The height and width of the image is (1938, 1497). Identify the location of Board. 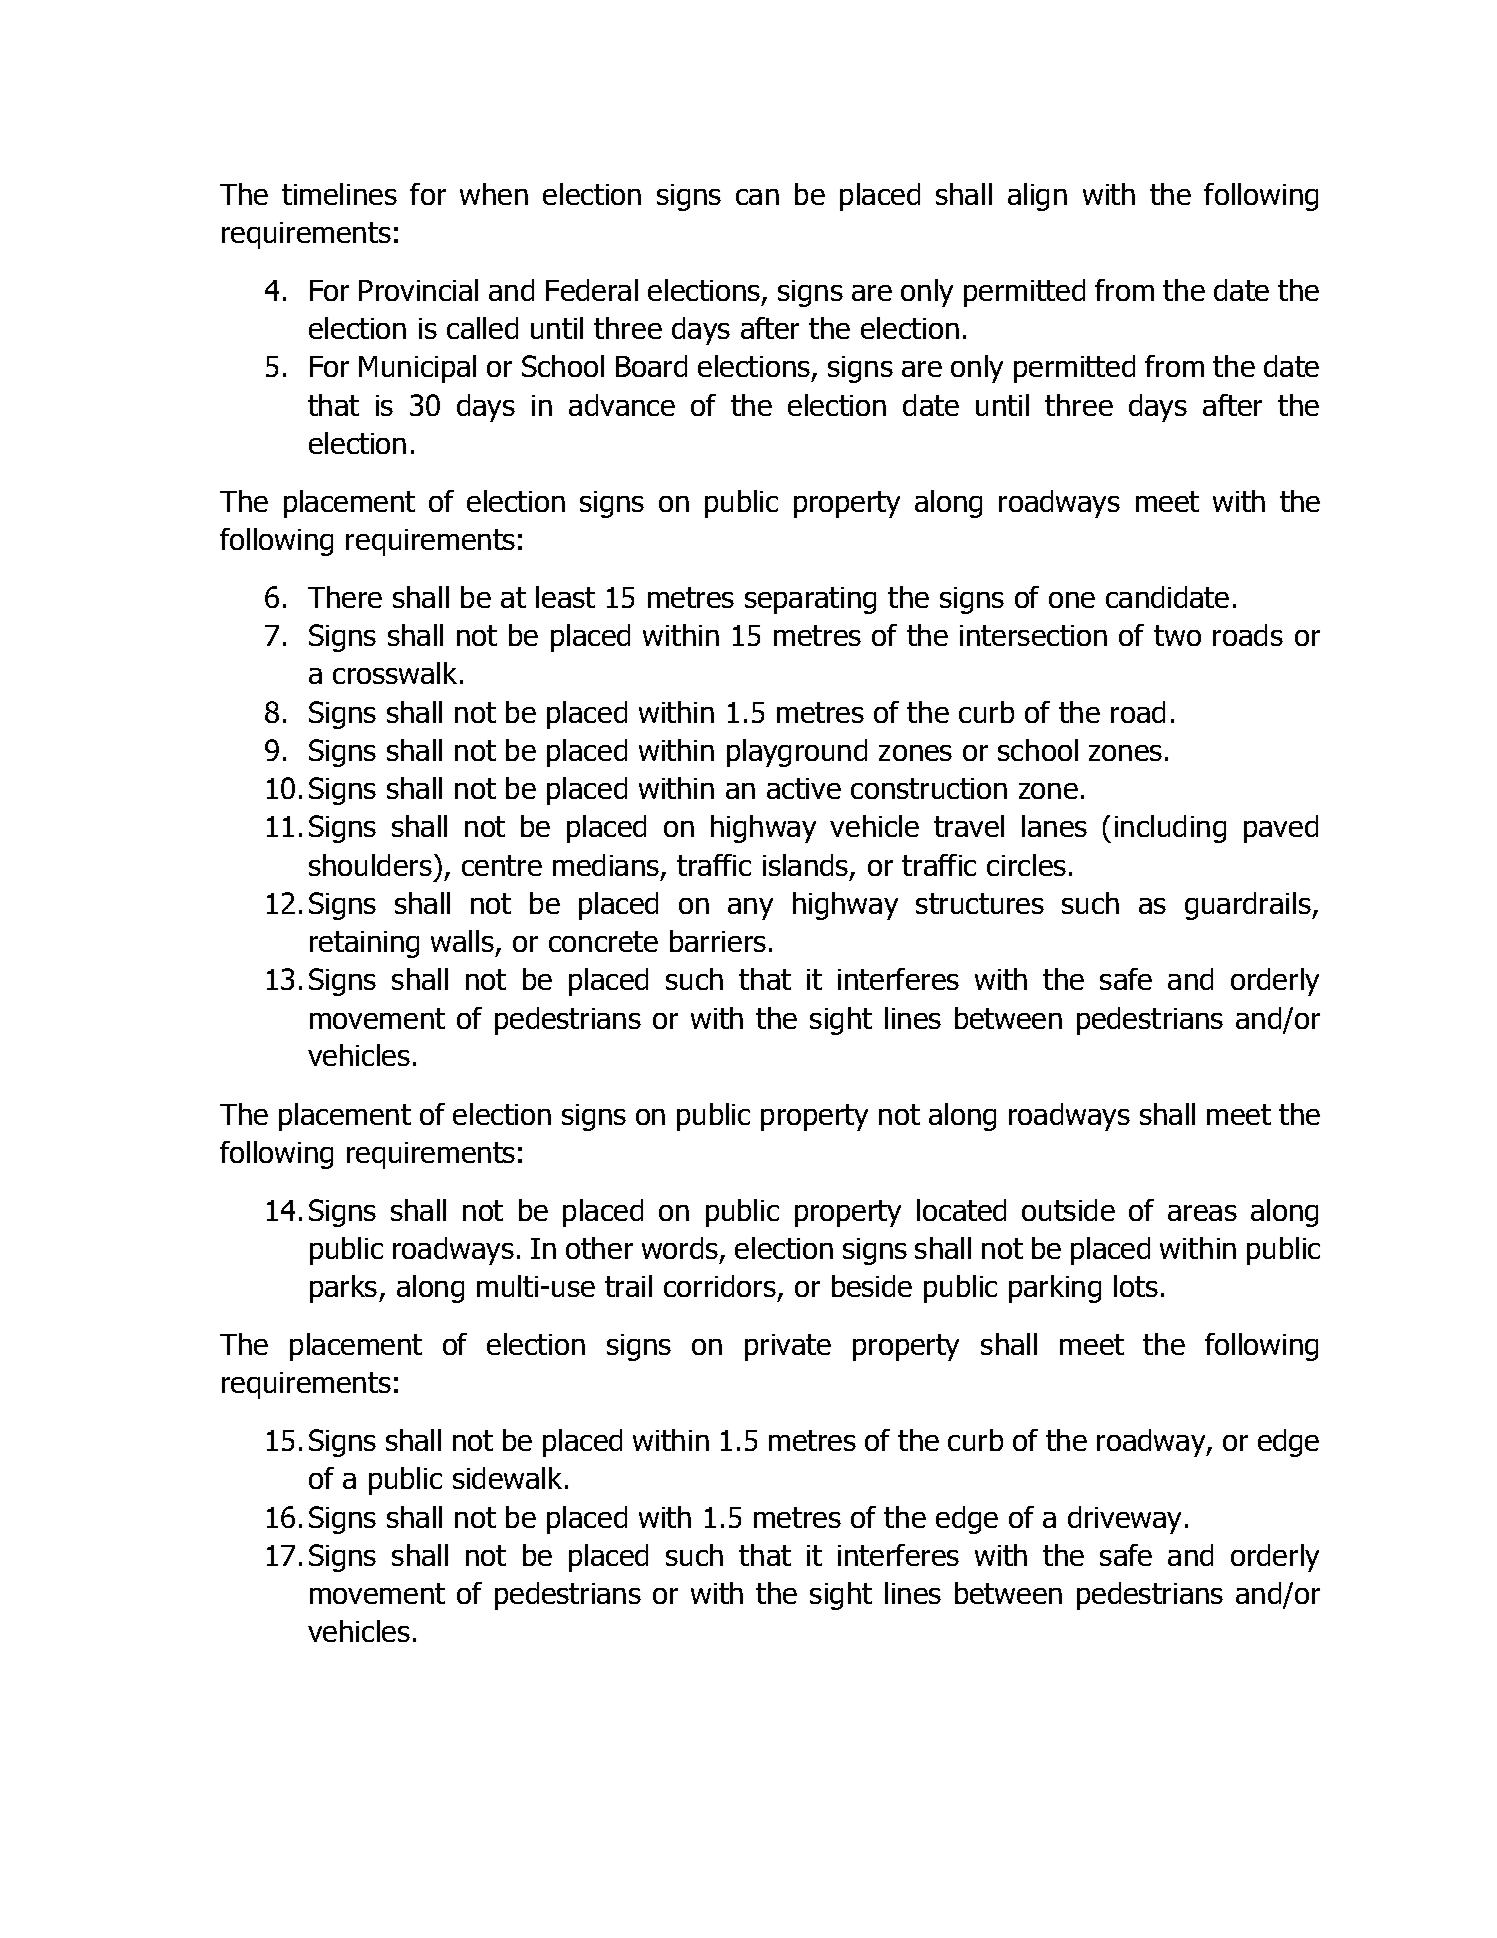
(651, 366).
